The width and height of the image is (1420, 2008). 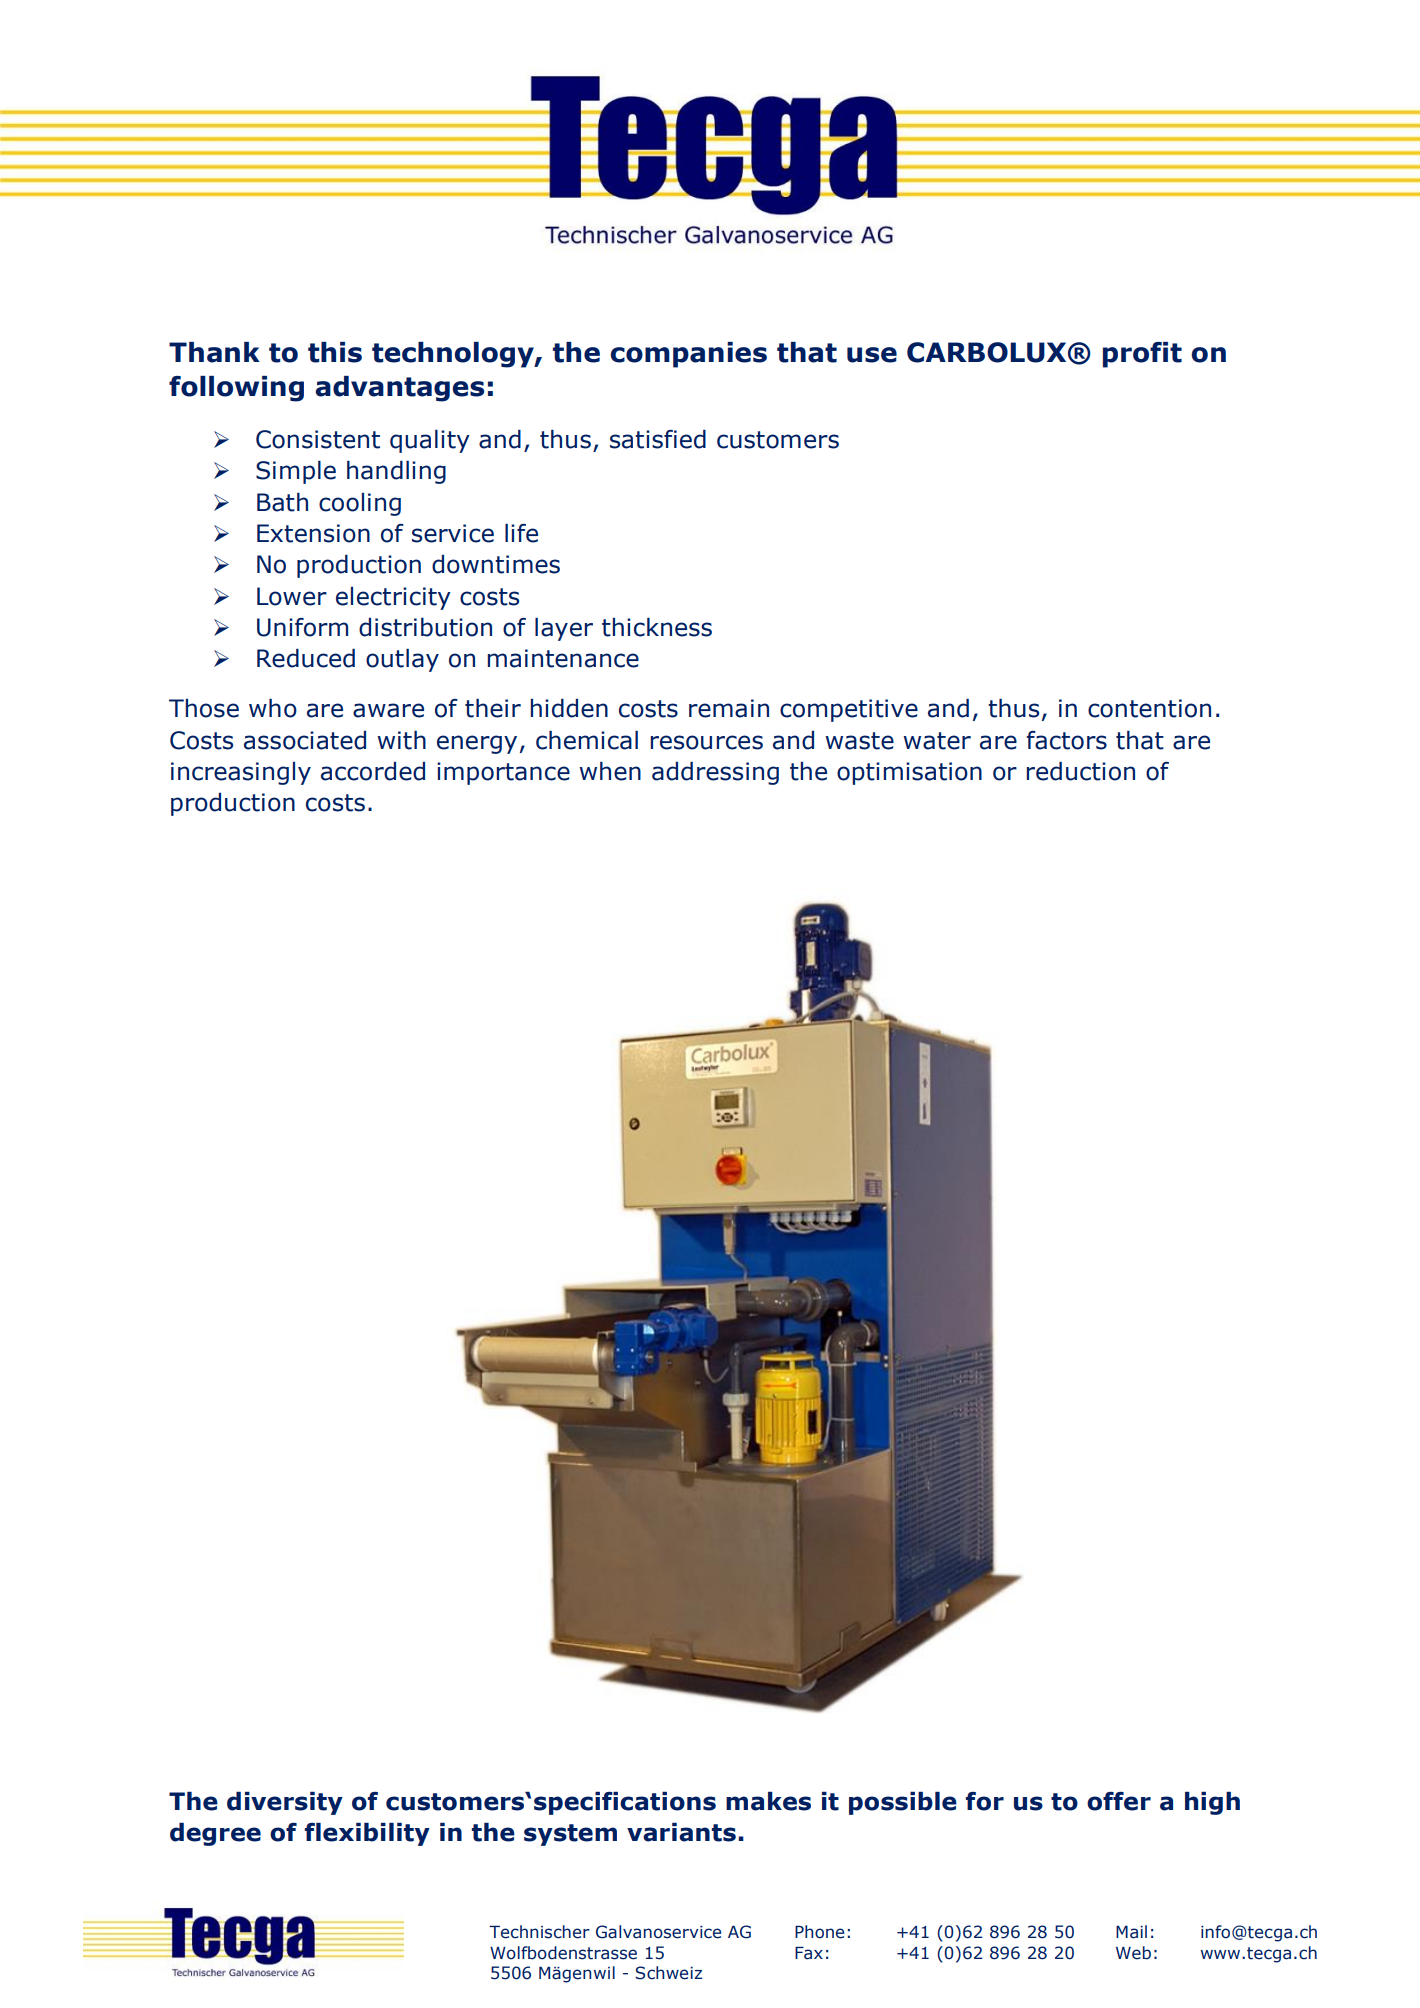 What do you see at coordinates (1142, 355) in the image?
I see `profit` at bounding box center [1142, 355].
